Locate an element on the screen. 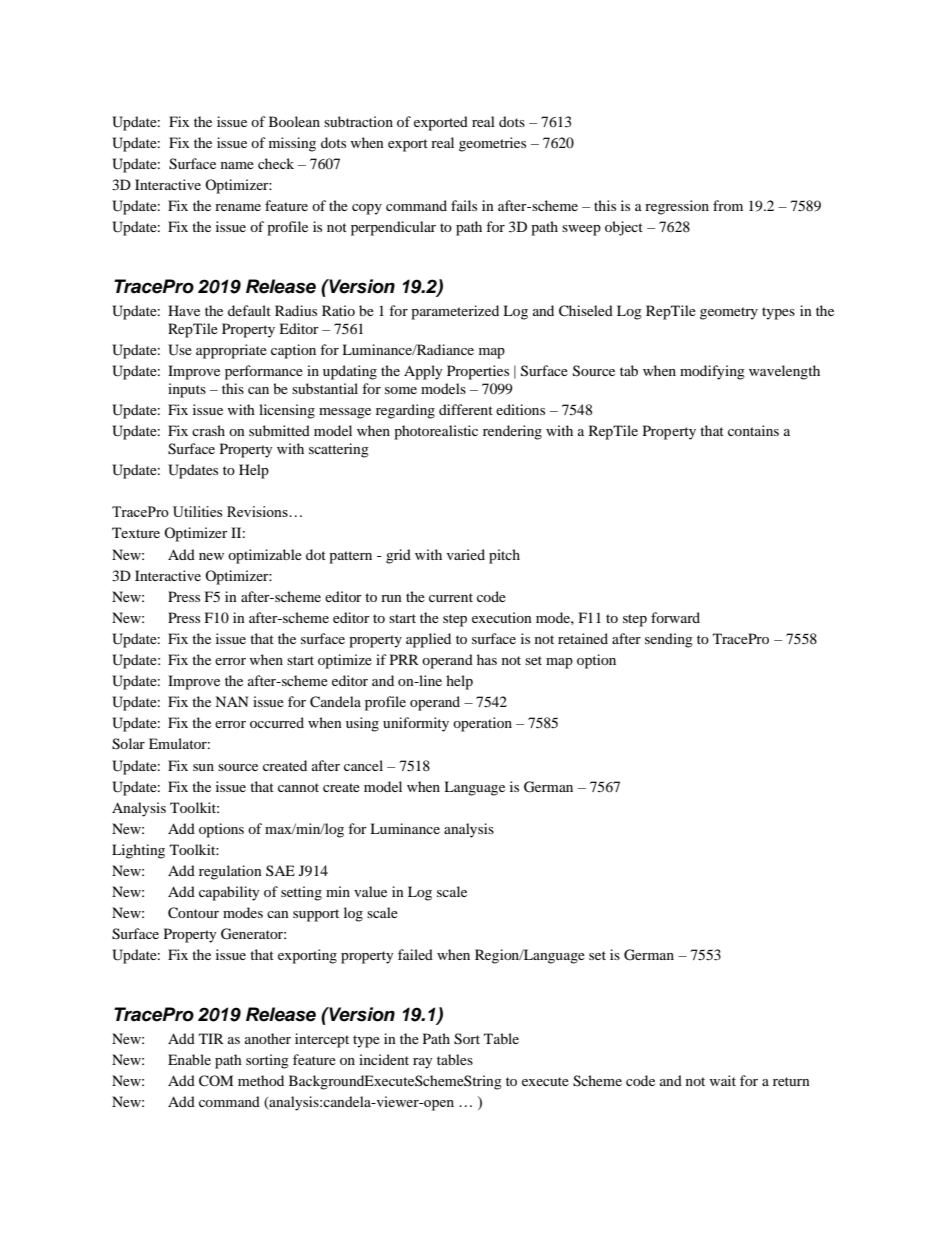 Image resolution: width=952 pixels, height=1233 pixels. from is located at coordinates (728, 205).
